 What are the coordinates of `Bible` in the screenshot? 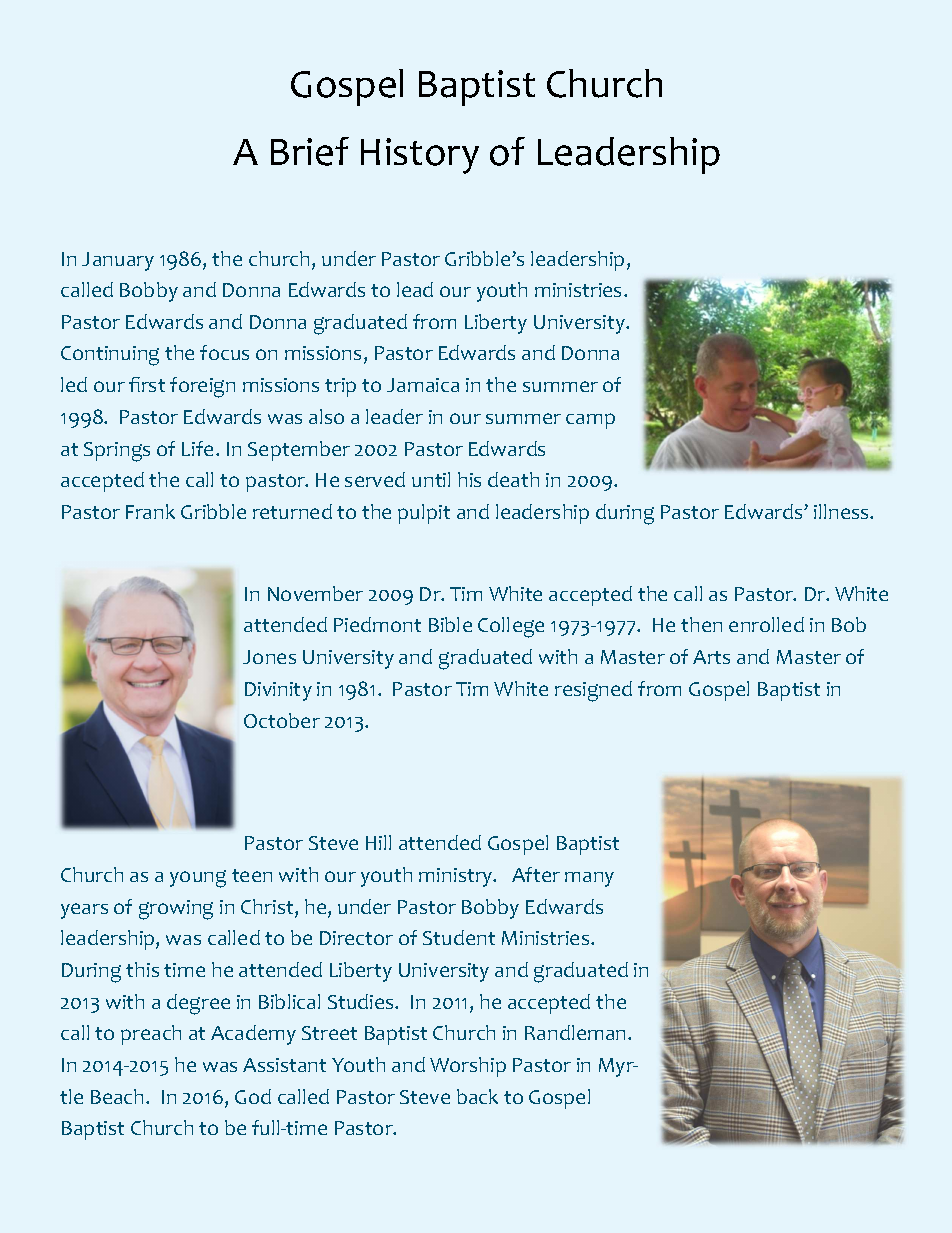 It's located at (450, 624).
